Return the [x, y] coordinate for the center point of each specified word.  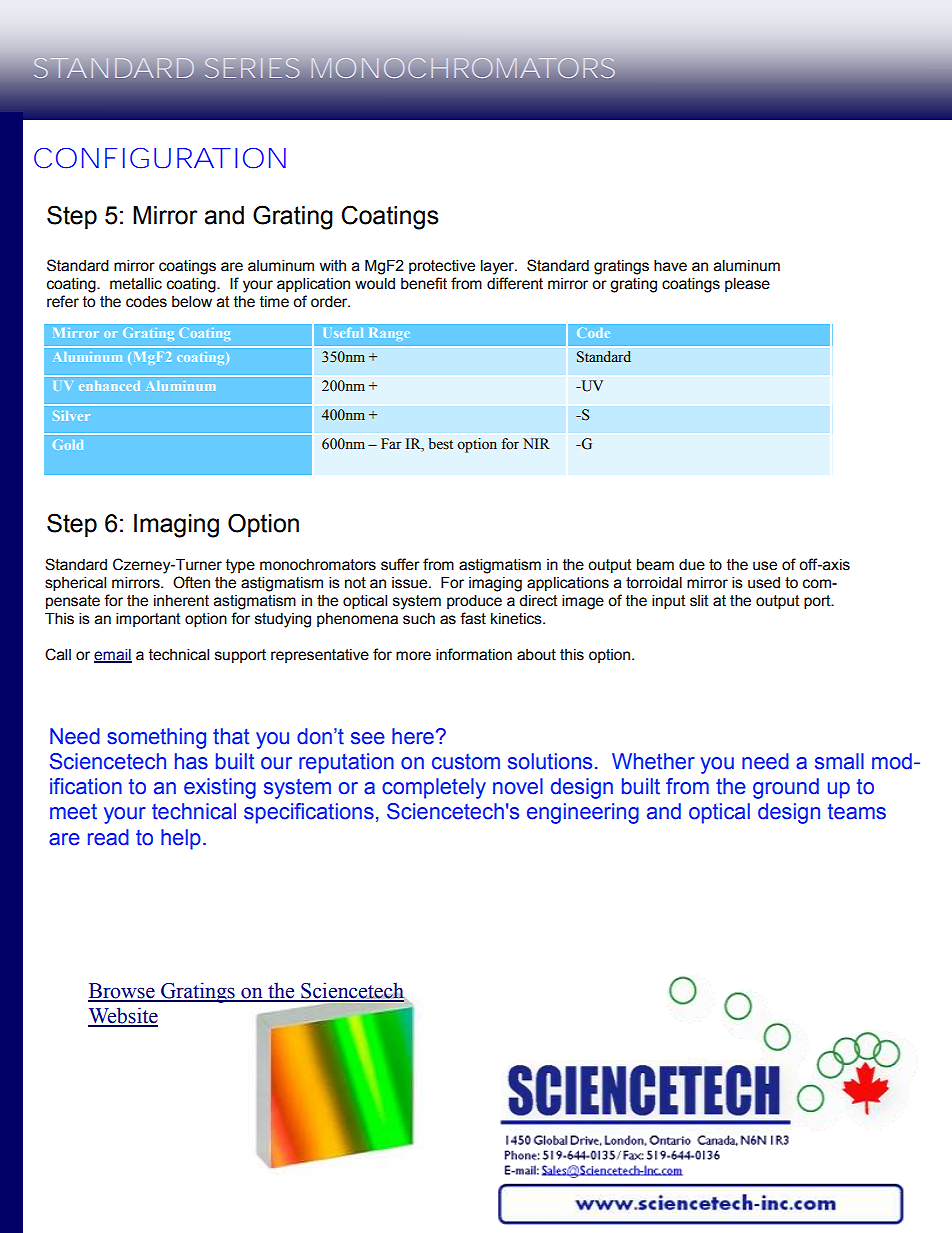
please [747, 285]
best [440, 444]
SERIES [252, 68]
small [839, 761]
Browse [122, 992]
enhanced [109, 386]
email [113, 655]
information [474, 654]
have [670, 266]
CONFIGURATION [160, 158]
